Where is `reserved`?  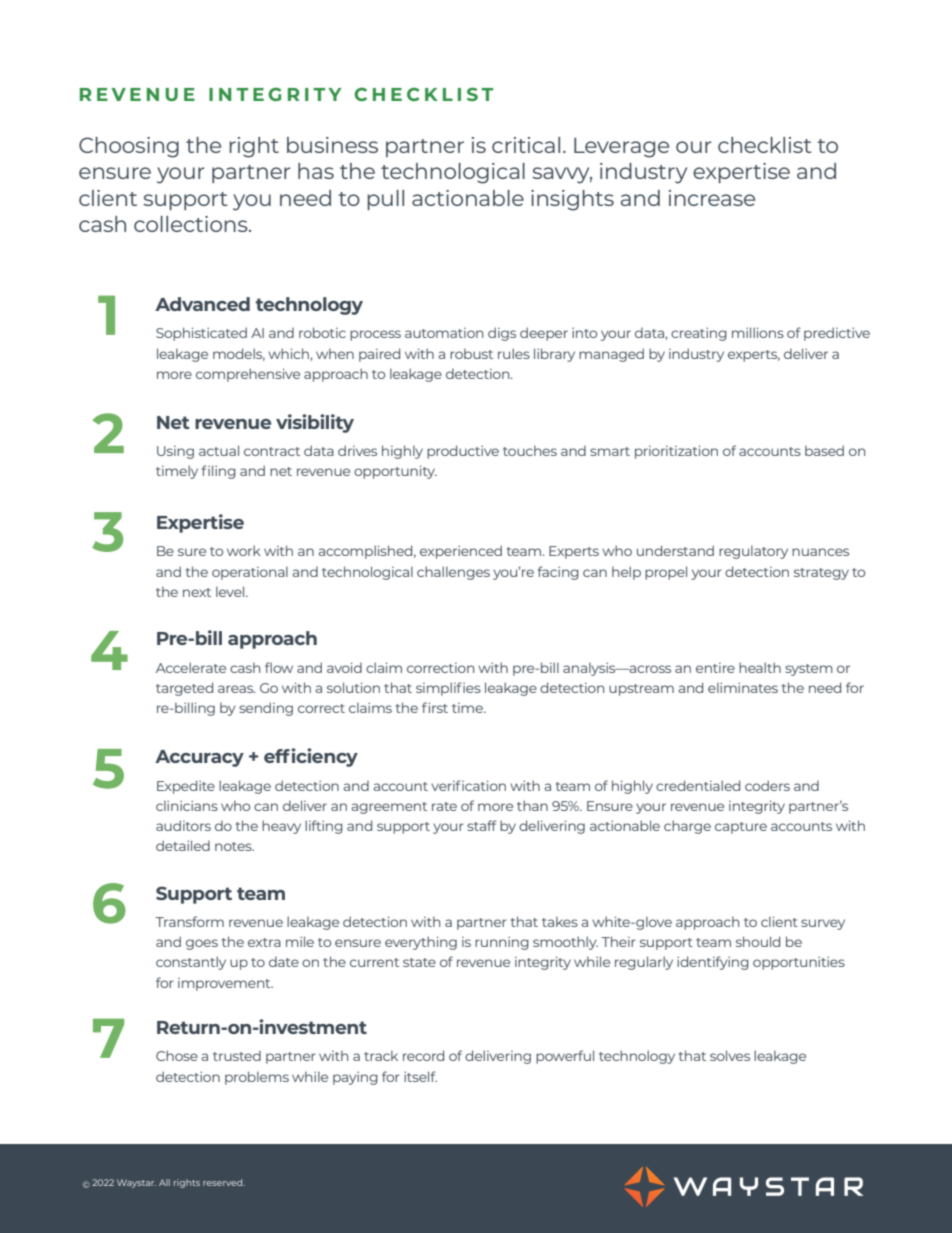
reserved is located at coordinates (224, 1182).
